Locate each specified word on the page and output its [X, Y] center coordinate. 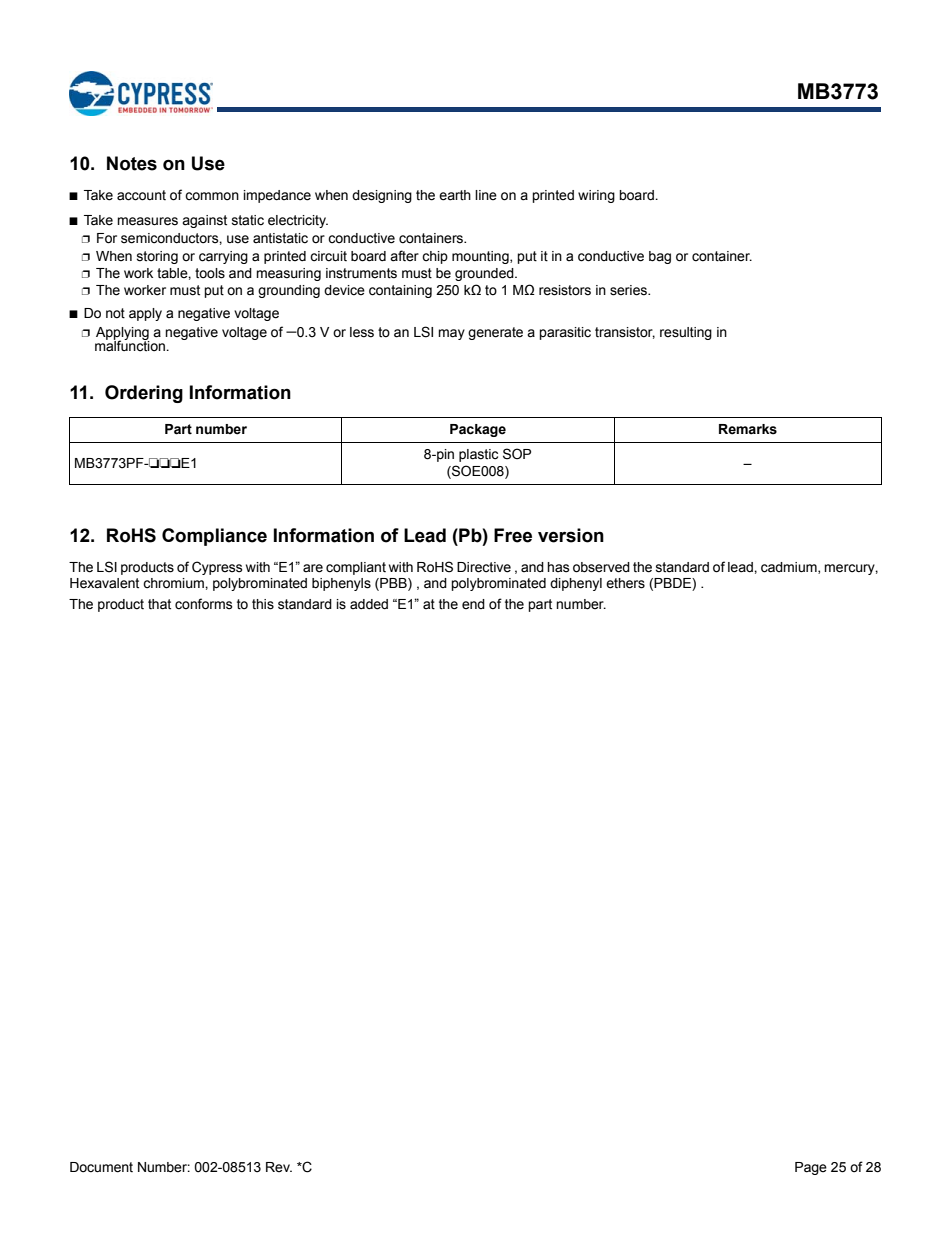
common [212, 196]
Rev [279, 1167]
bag [660, 257]
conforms [204, 604]
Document [101, 1167]
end [473, 604]
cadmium [790, 568]
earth [455, 195]
